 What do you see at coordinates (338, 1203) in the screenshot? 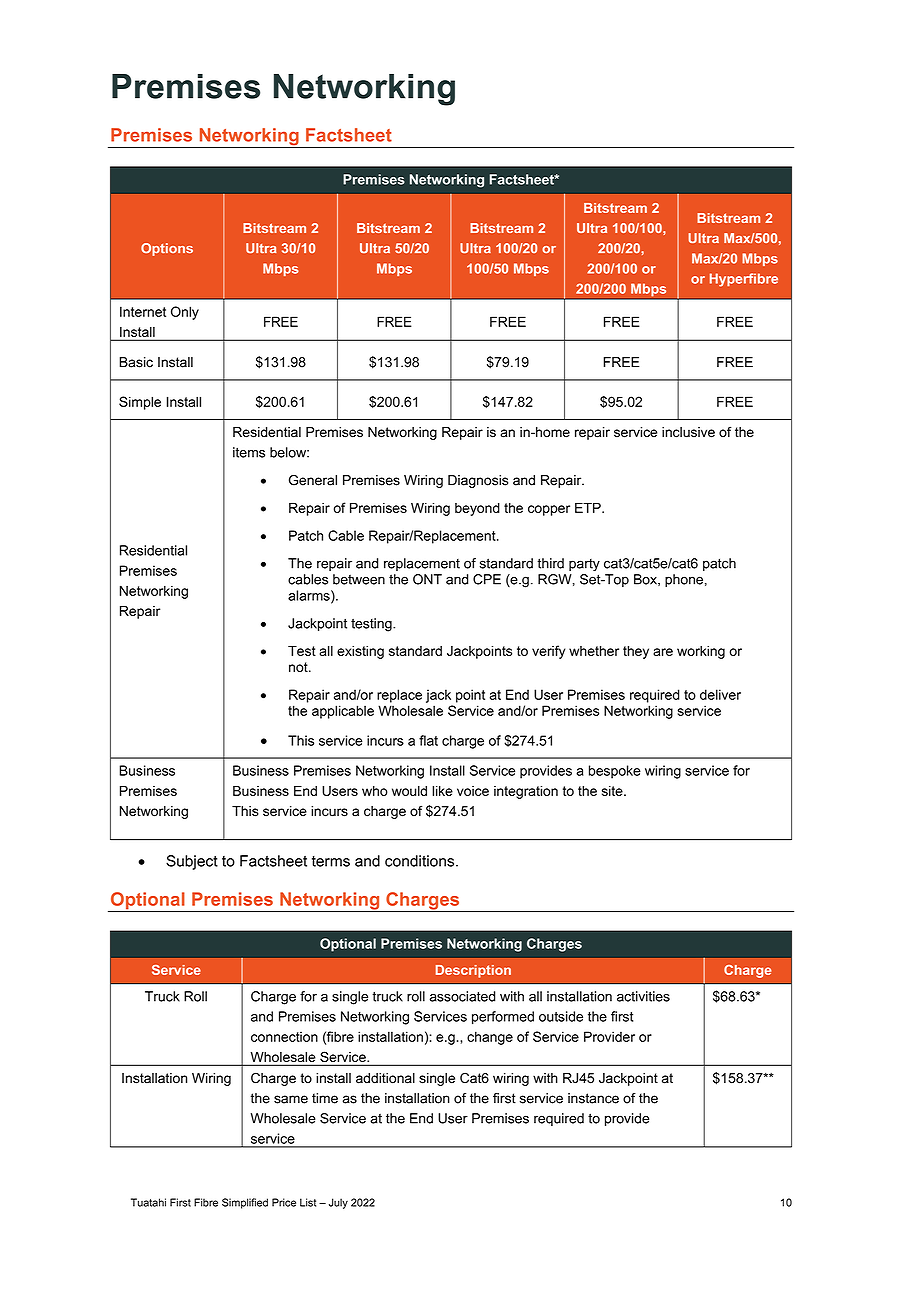
I see `July` at bounding box center [338, 1203].
